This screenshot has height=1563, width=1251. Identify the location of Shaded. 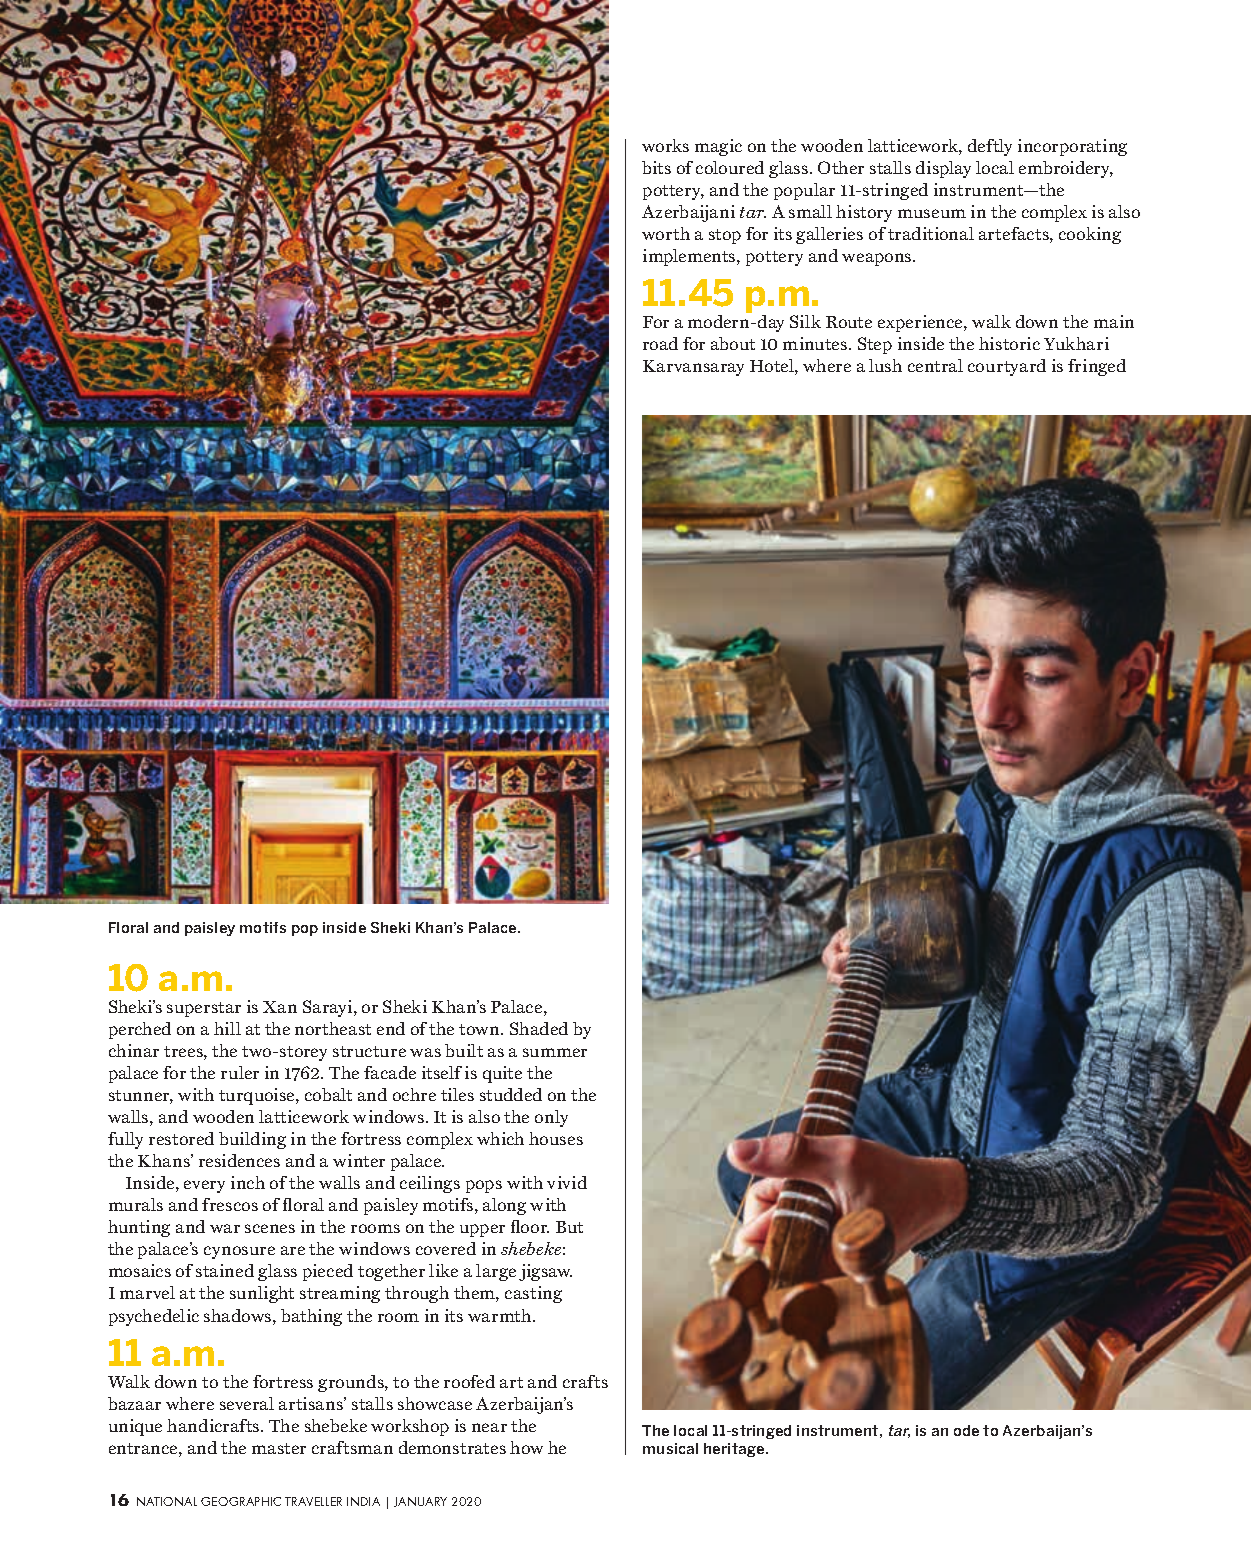
(539, 1028).
